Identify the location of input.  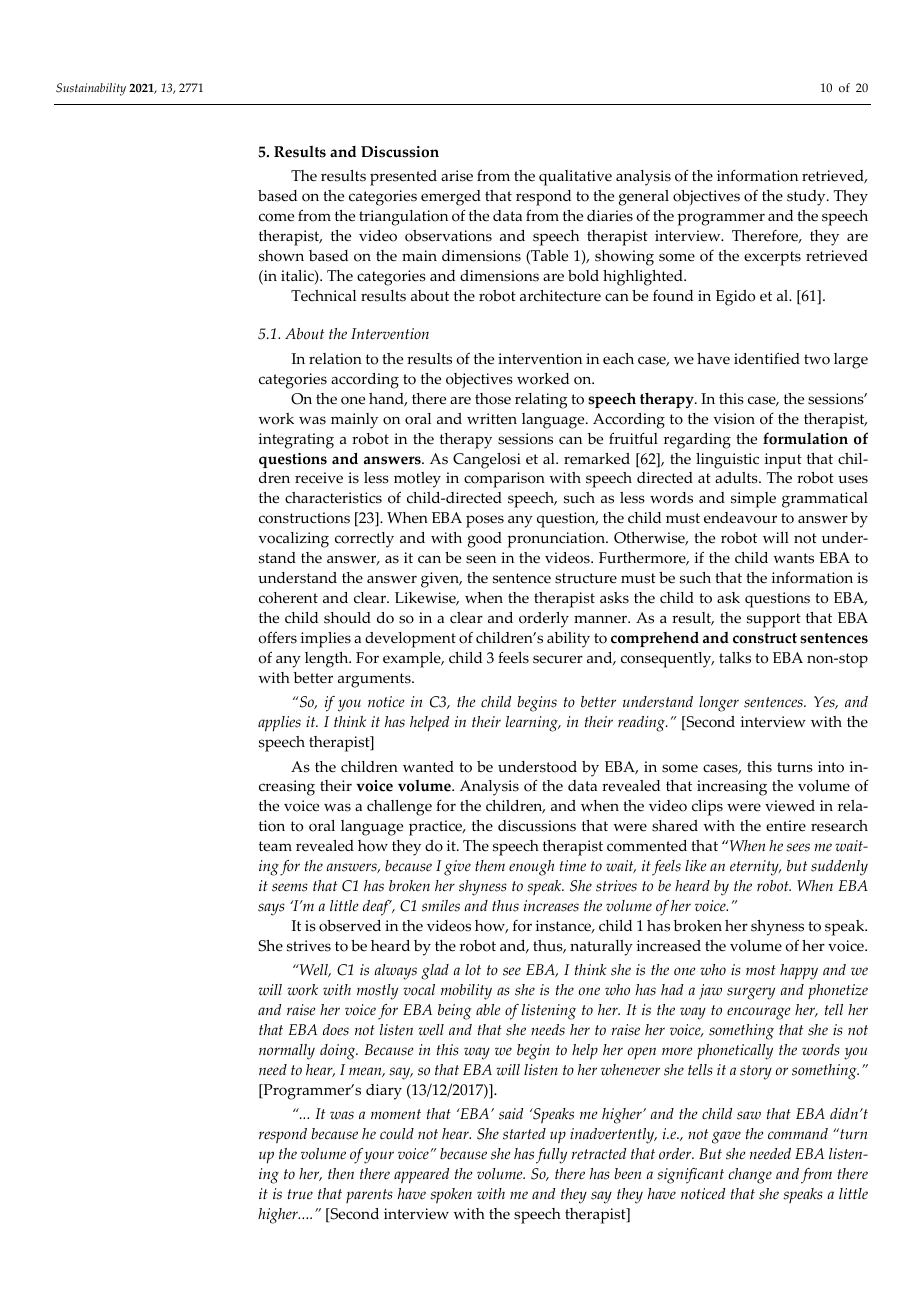
(783, 461).
